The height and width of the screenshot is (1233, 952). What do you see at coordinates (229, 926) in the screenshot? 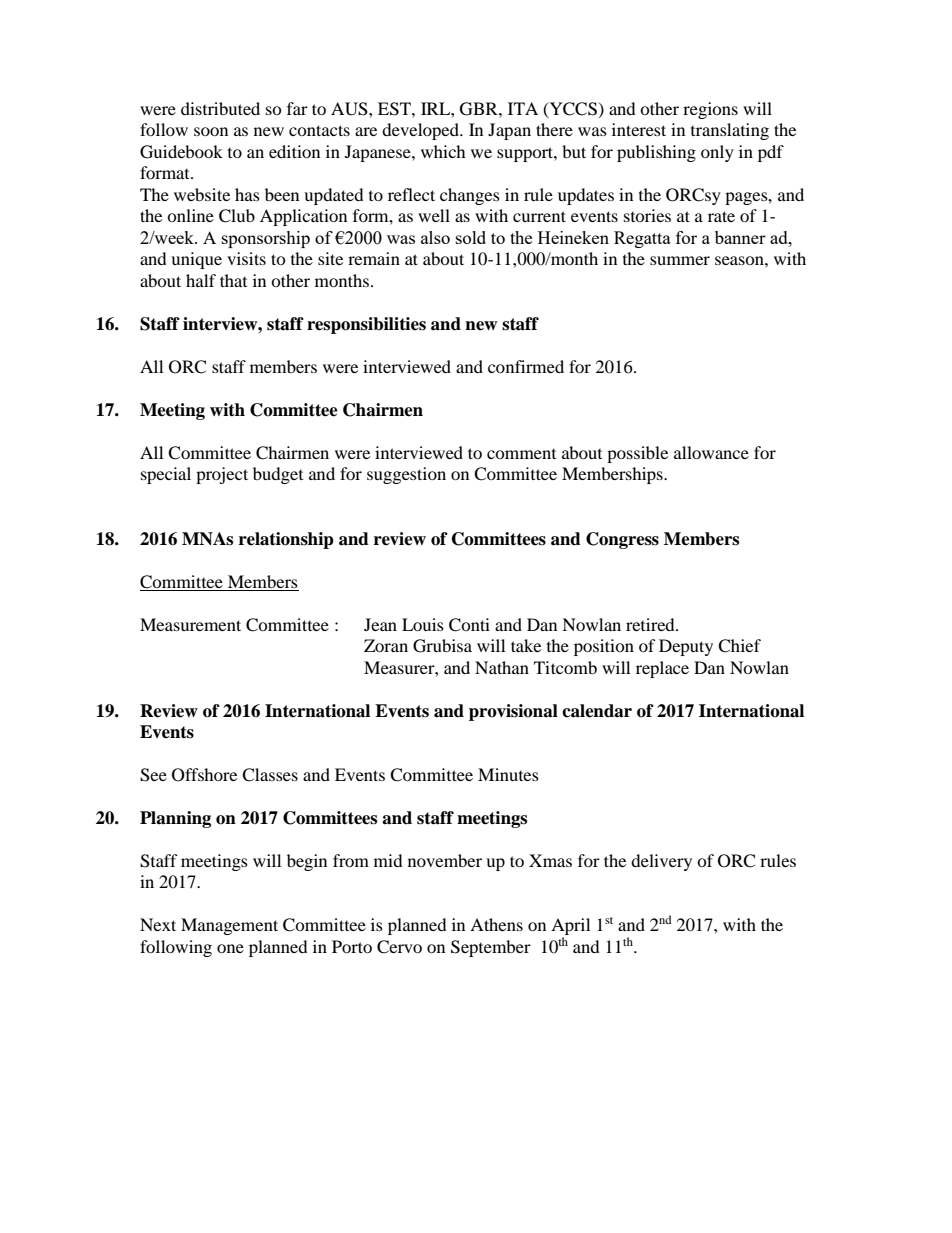
I see `Management` at bounding box center [229, 926].
